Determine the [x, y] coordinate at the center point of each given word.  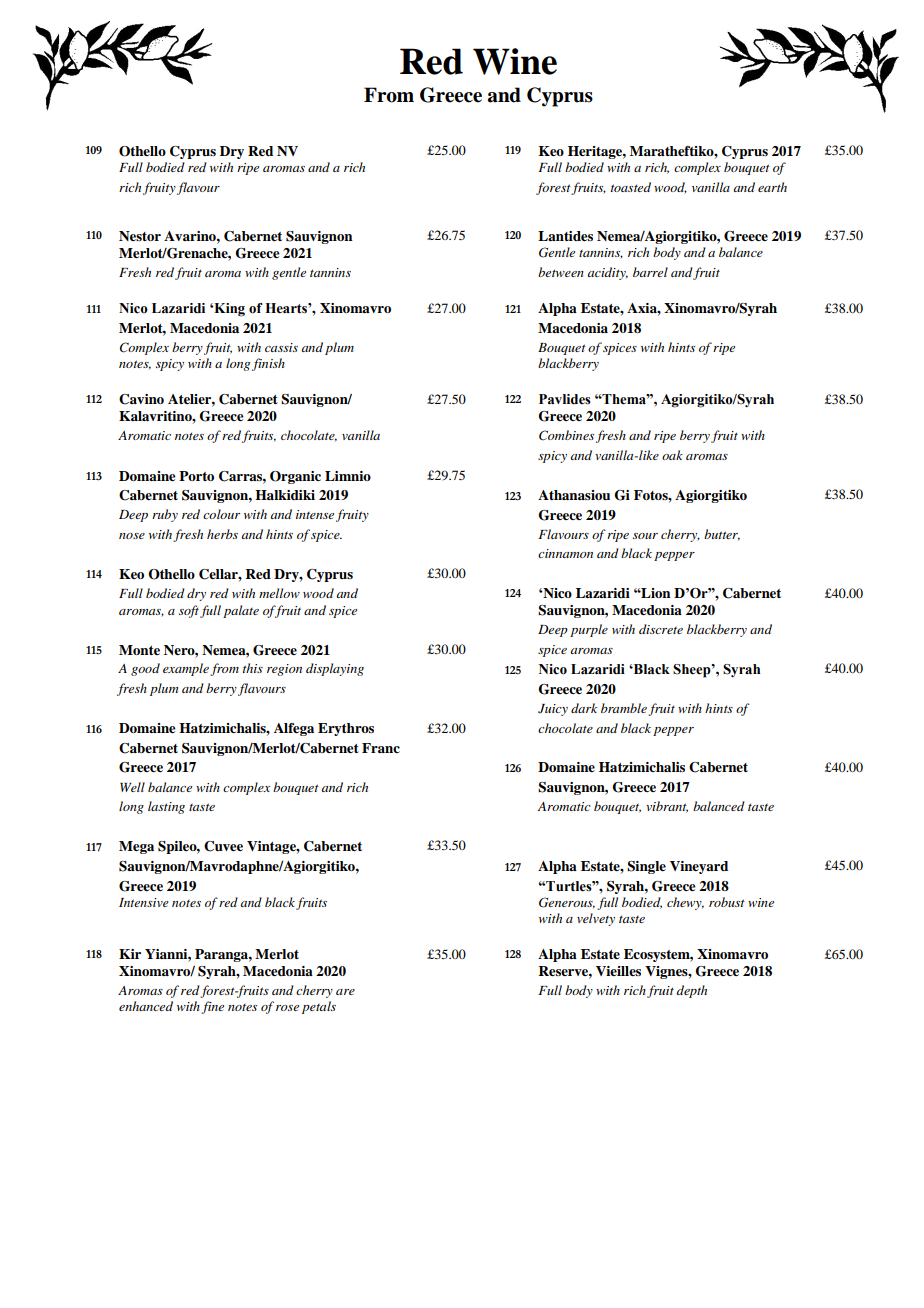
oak [672, 455]
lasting [166, 807]
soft [189, 611]
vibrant [667, 807]
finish [268, 364]
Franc [381, 748]
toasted [630, 187]
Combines [566, 435]
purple [589, 630]
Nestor [140, 236]
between [561, 272]
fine [212, 1007]
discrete [661, 629]
